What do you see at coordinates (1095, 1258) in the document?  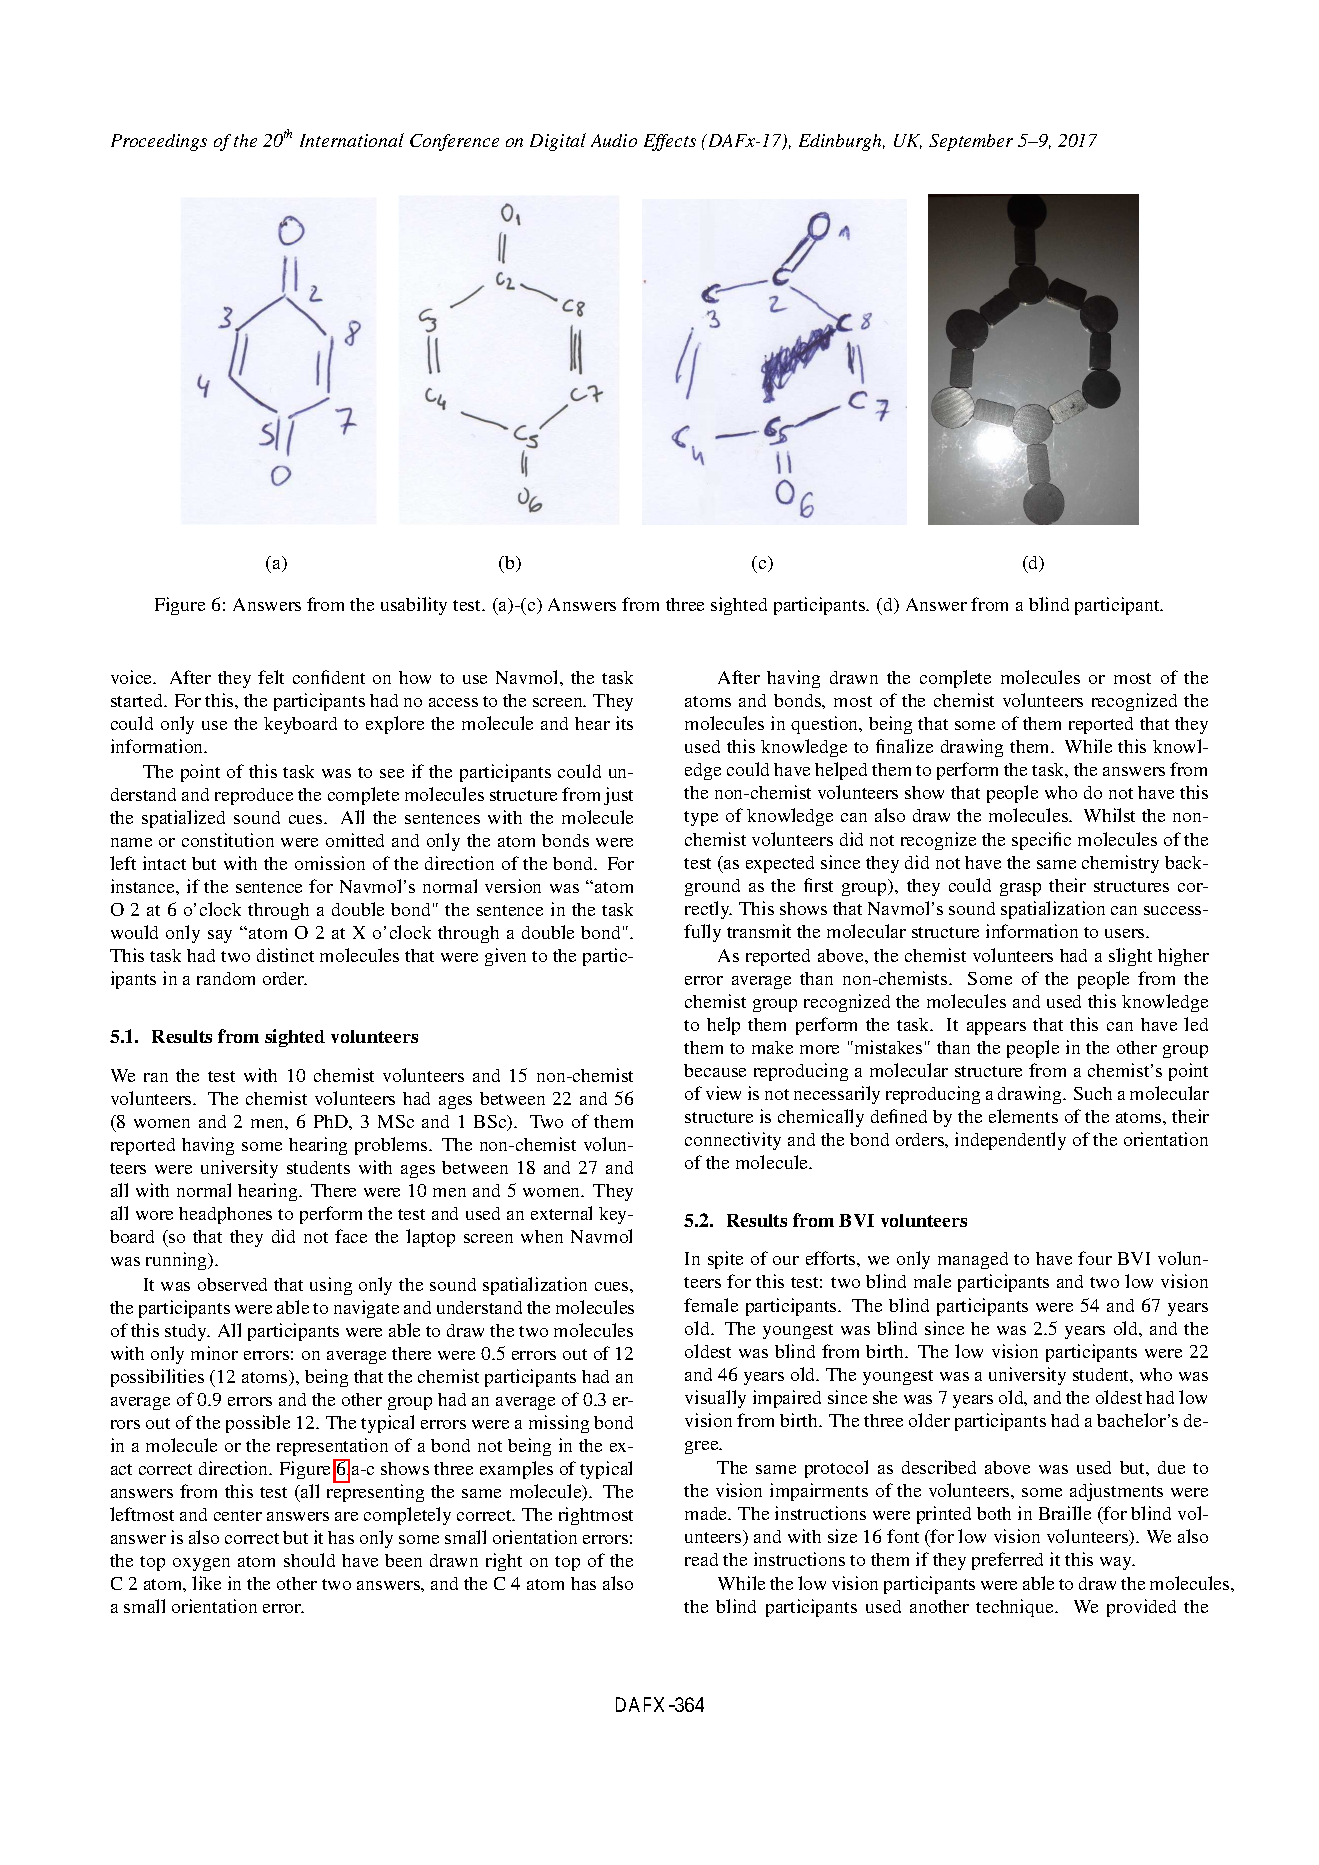 I see `four` at bounding box center [1095, 1258].
